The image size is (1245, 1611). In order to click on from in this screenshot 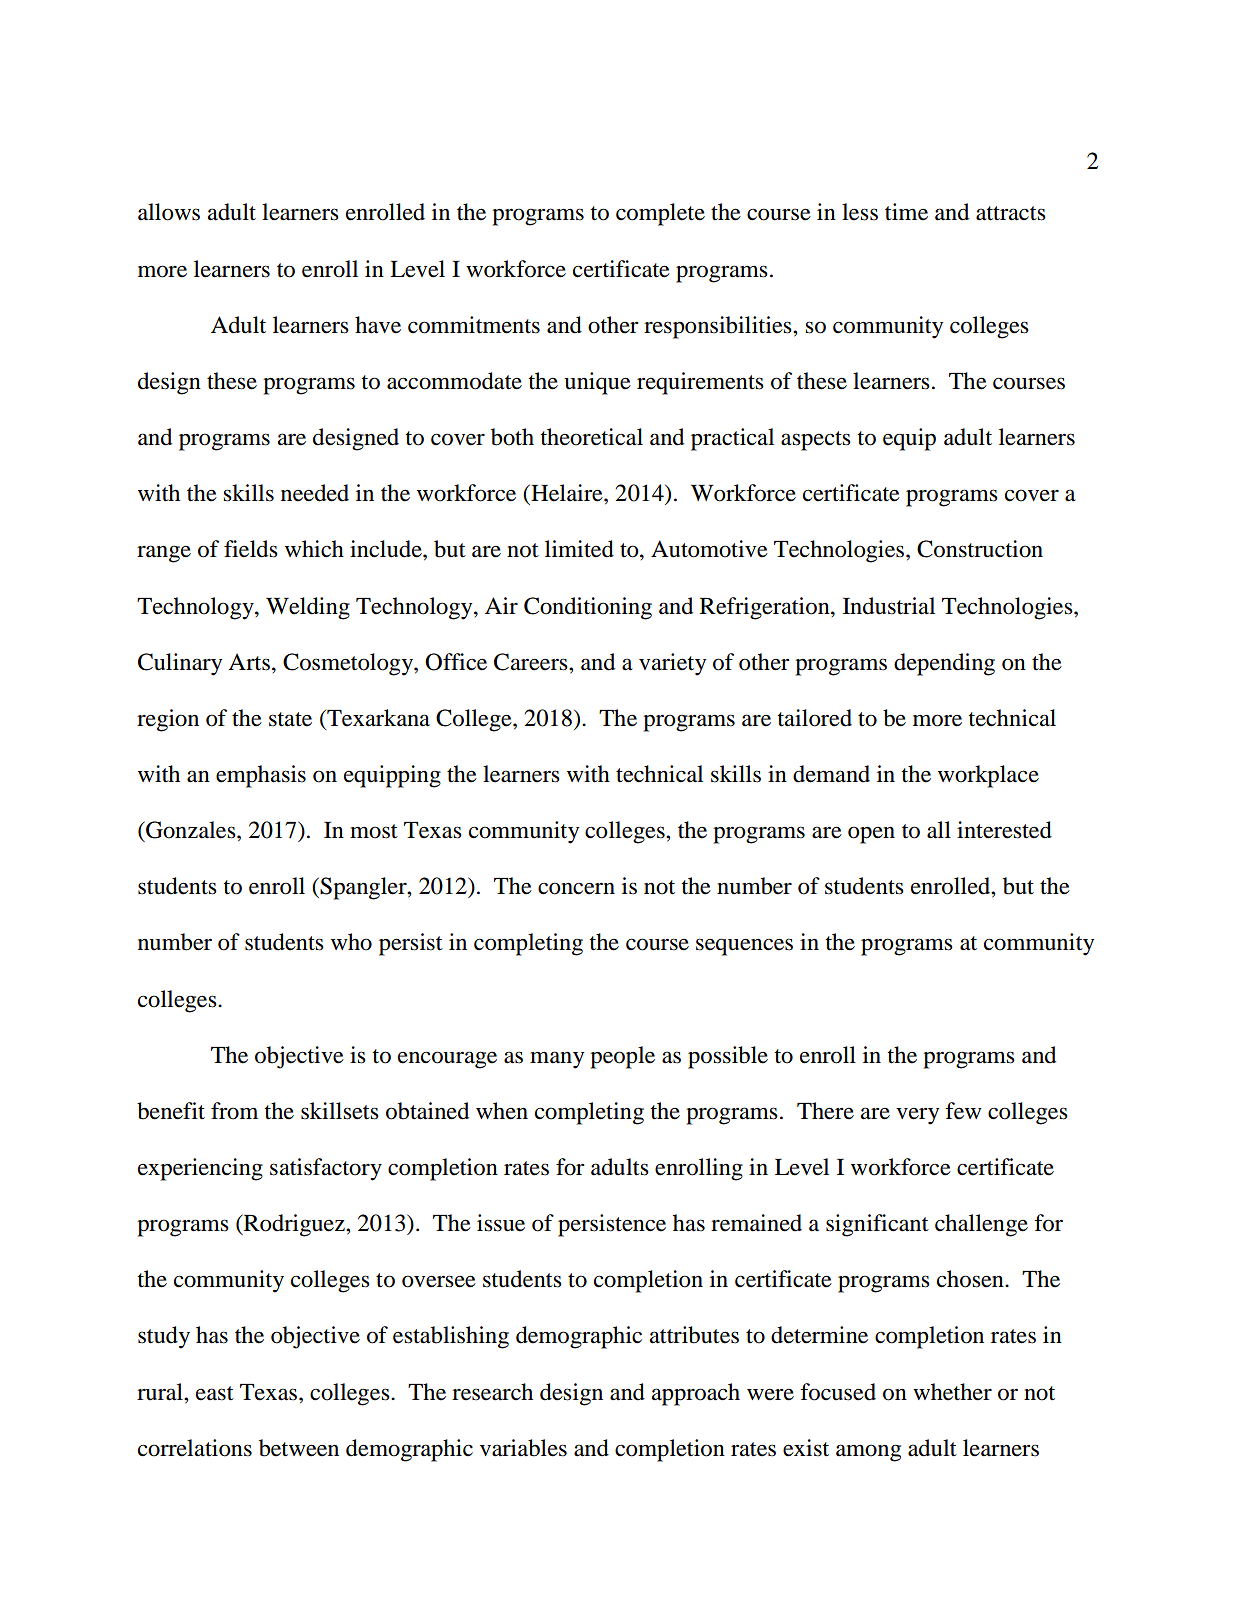, I will do `click(234, 1111)`.
